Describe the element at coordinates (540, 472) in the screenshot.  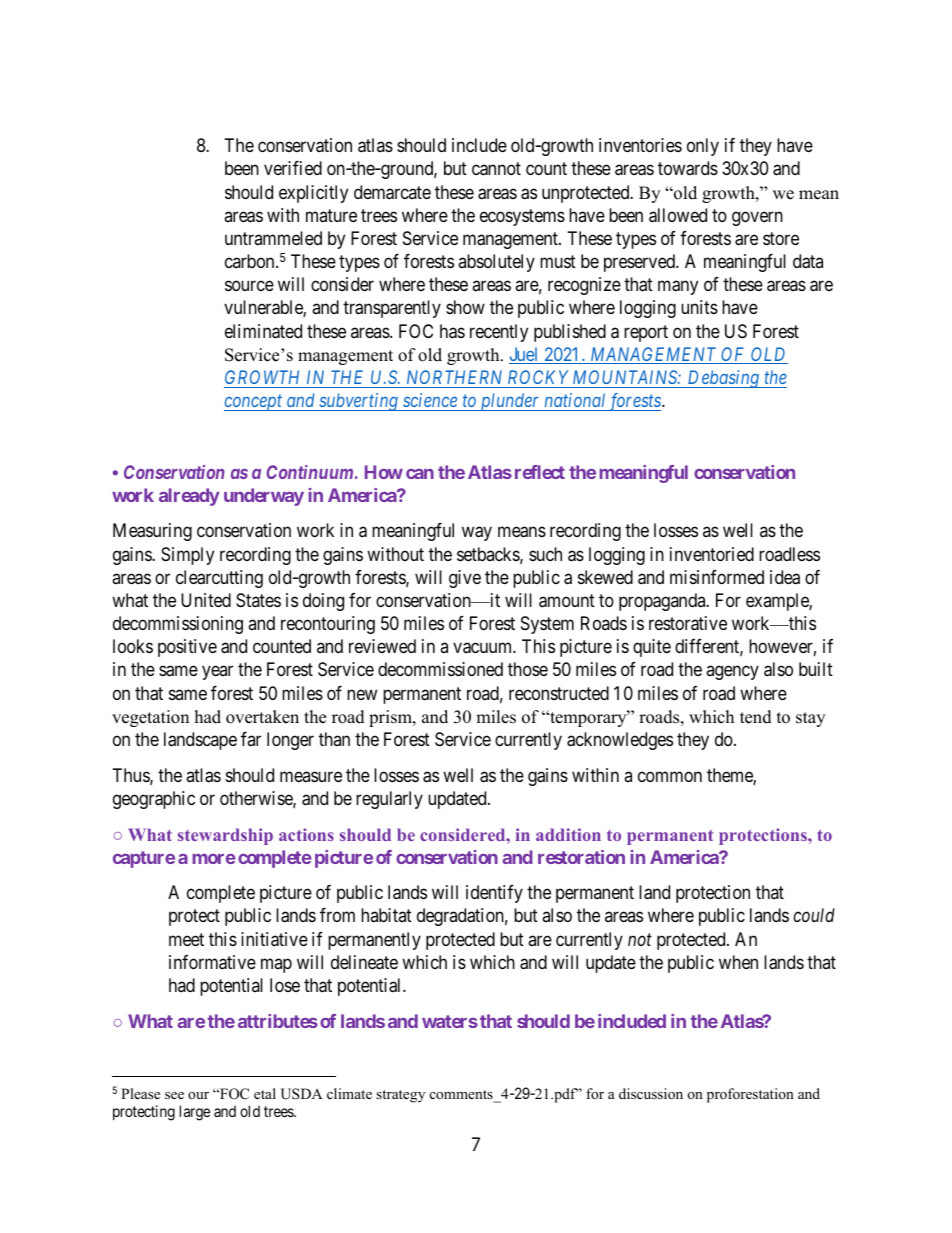
I see `reflect` at that location.
